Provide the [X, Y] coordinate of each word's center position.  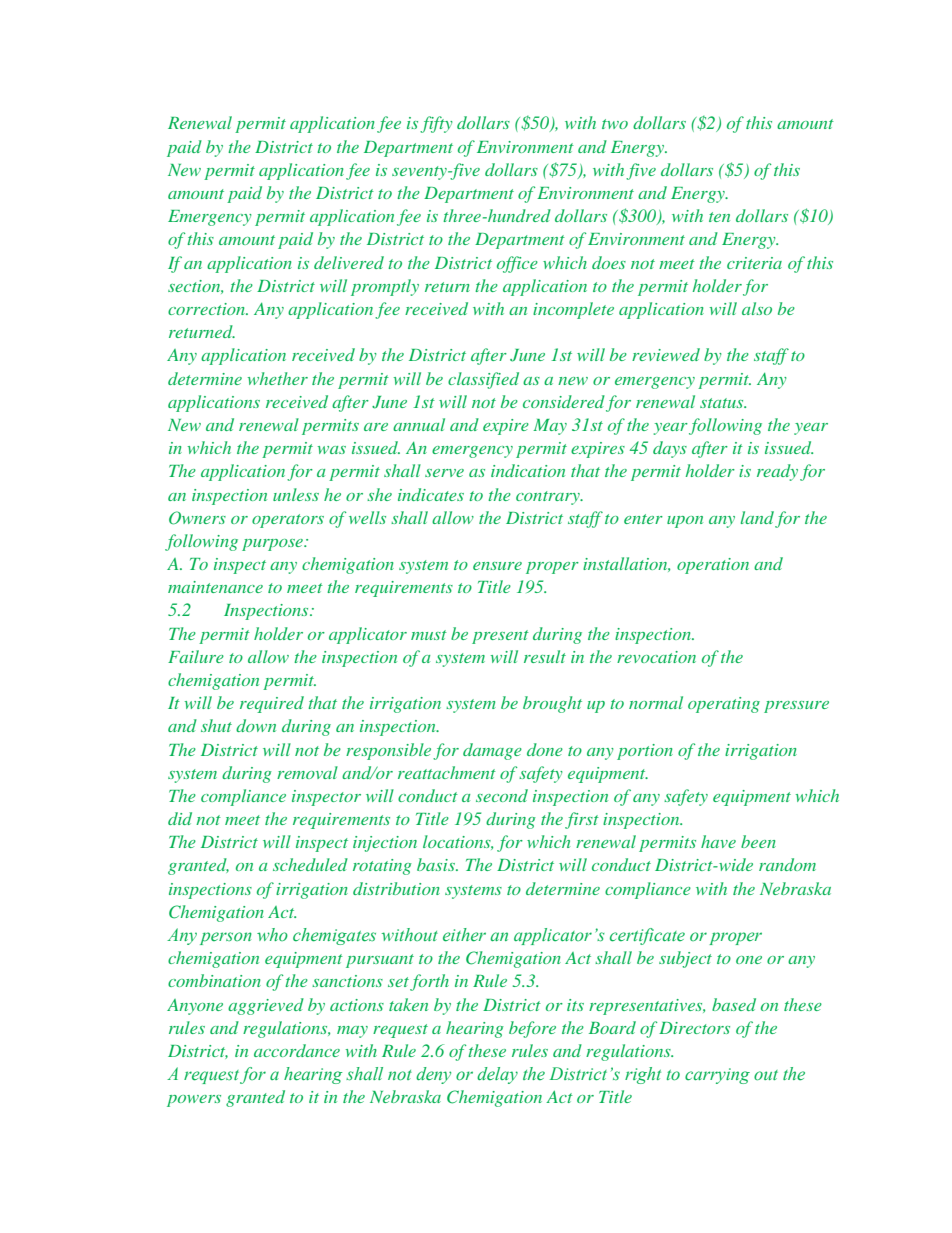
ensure [497, 566]
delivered [349, 262]
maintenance [215, 587]
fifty [436, 124]
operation [713, 566]
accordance [297, 1050]
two [615, 124]
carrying [717, 1076]
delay [497, 1075]
